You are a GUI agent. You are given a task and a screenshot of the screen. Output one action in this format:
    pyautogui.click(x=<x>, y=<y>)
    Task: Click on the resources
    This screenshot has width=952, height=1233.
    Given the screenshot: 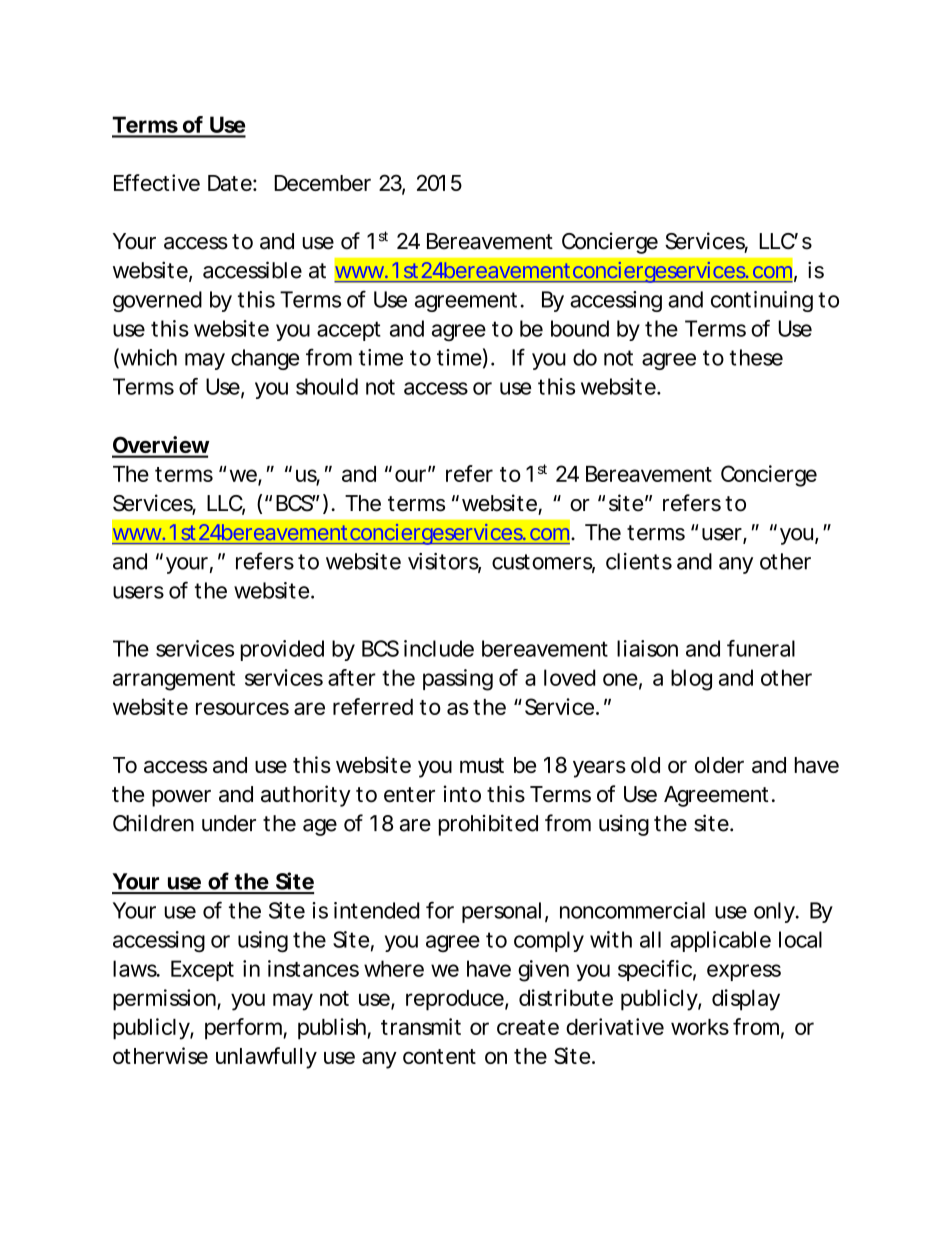 What is the action you would take?
    pyautogui.click(x=242, y=708)
